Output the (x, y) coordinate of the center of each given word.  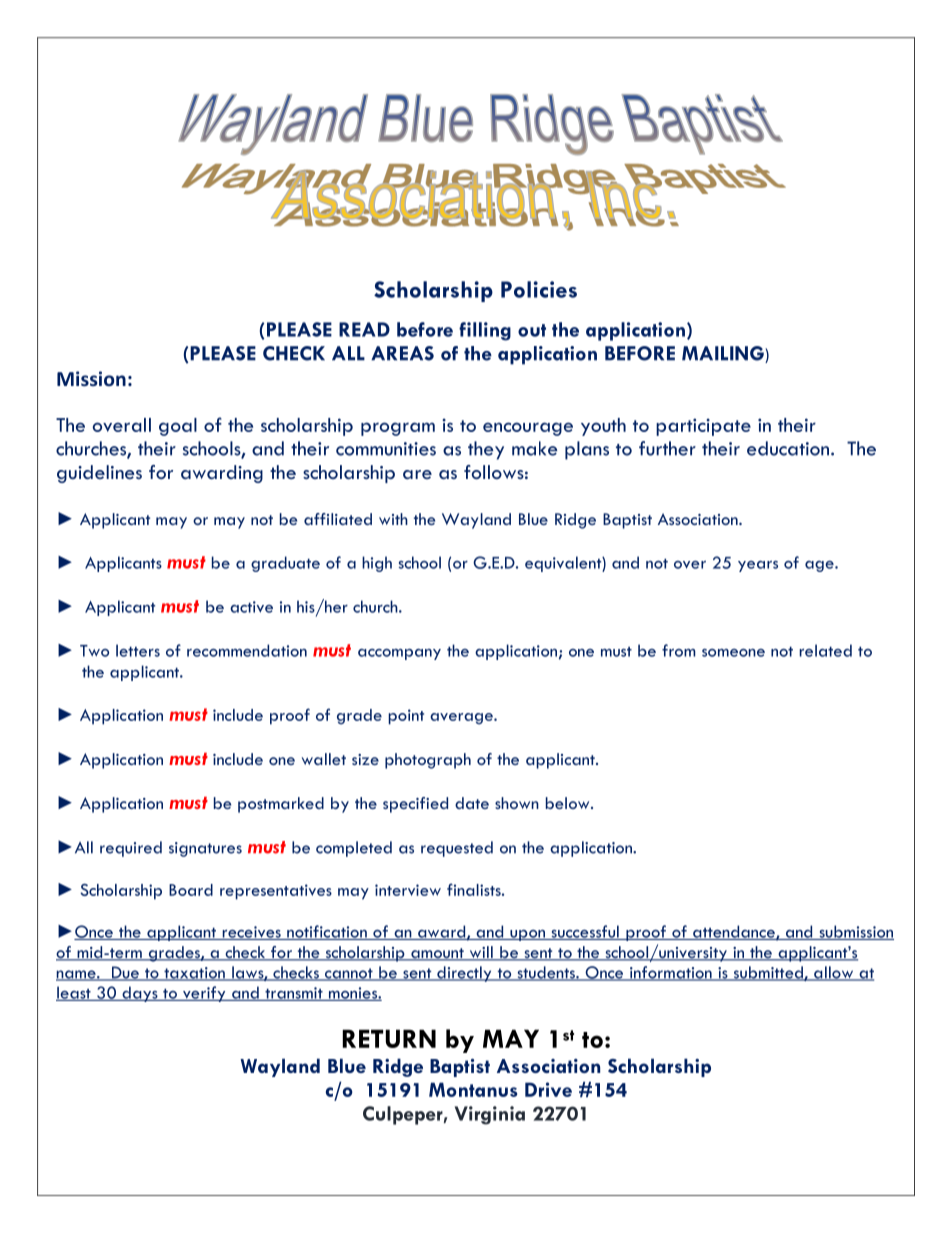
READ (364, 329)
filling (485, 331)
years (758, 566)
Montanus (473, 1089)
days (140, 994)
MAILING (724, 354)
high (377, 564)
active (251, 607)
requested (457, 849)
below (569, 803)
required (131, 849)
